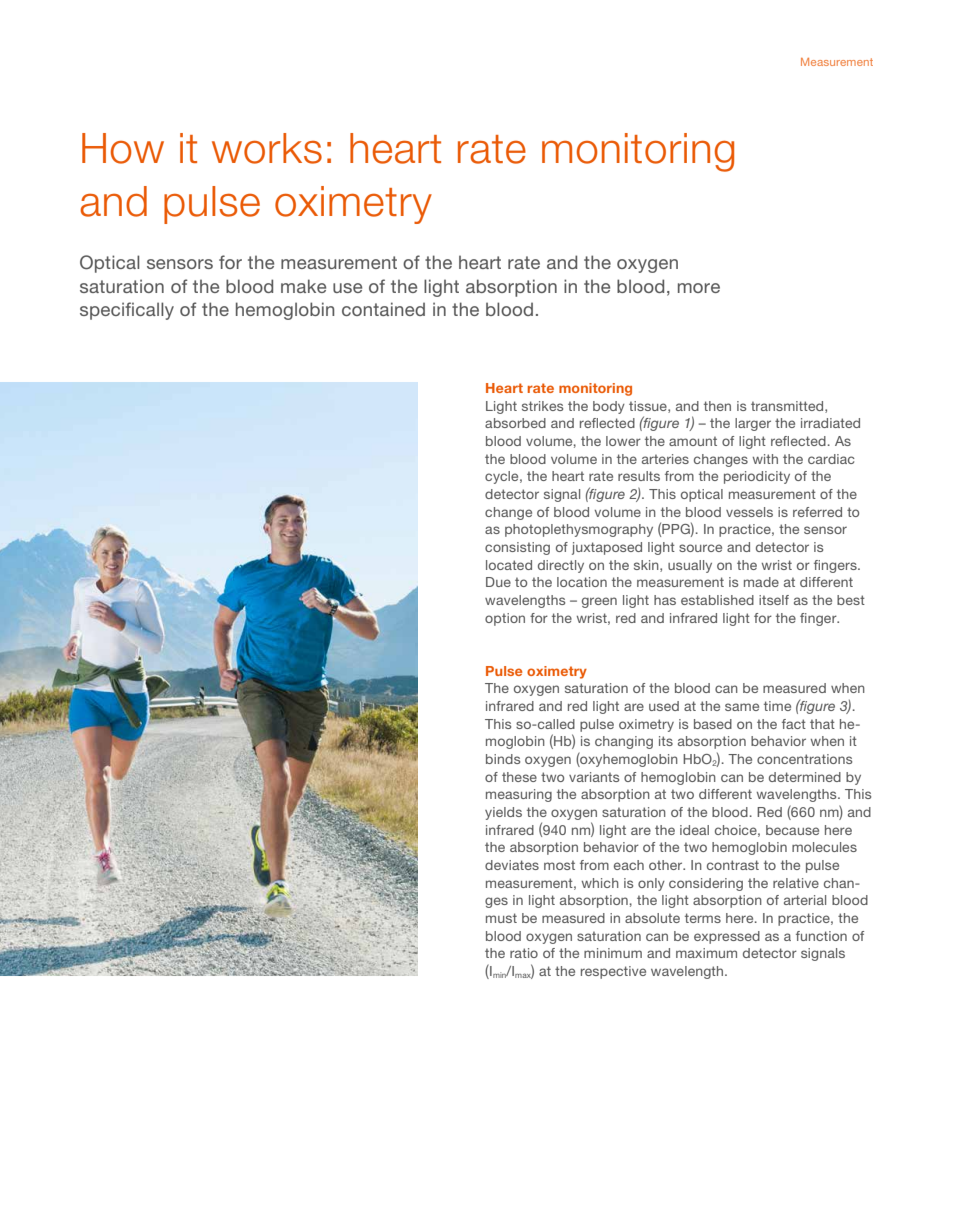 The width and height of the document is (953, 1232). I want to click on more, so click(699, 288).
